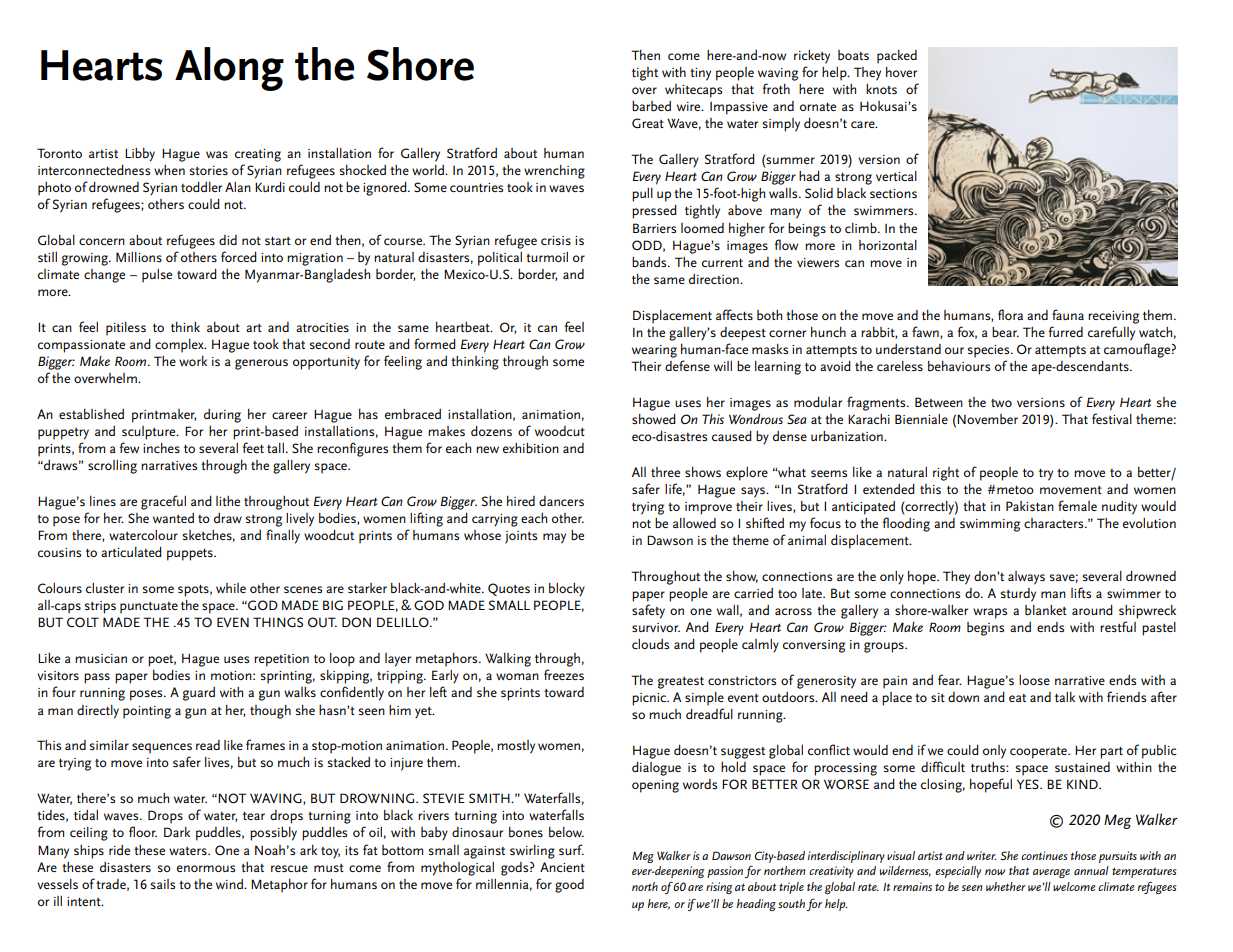  Describe the element at coordinates (162, 884) in the image. I see `sails` at that location.
